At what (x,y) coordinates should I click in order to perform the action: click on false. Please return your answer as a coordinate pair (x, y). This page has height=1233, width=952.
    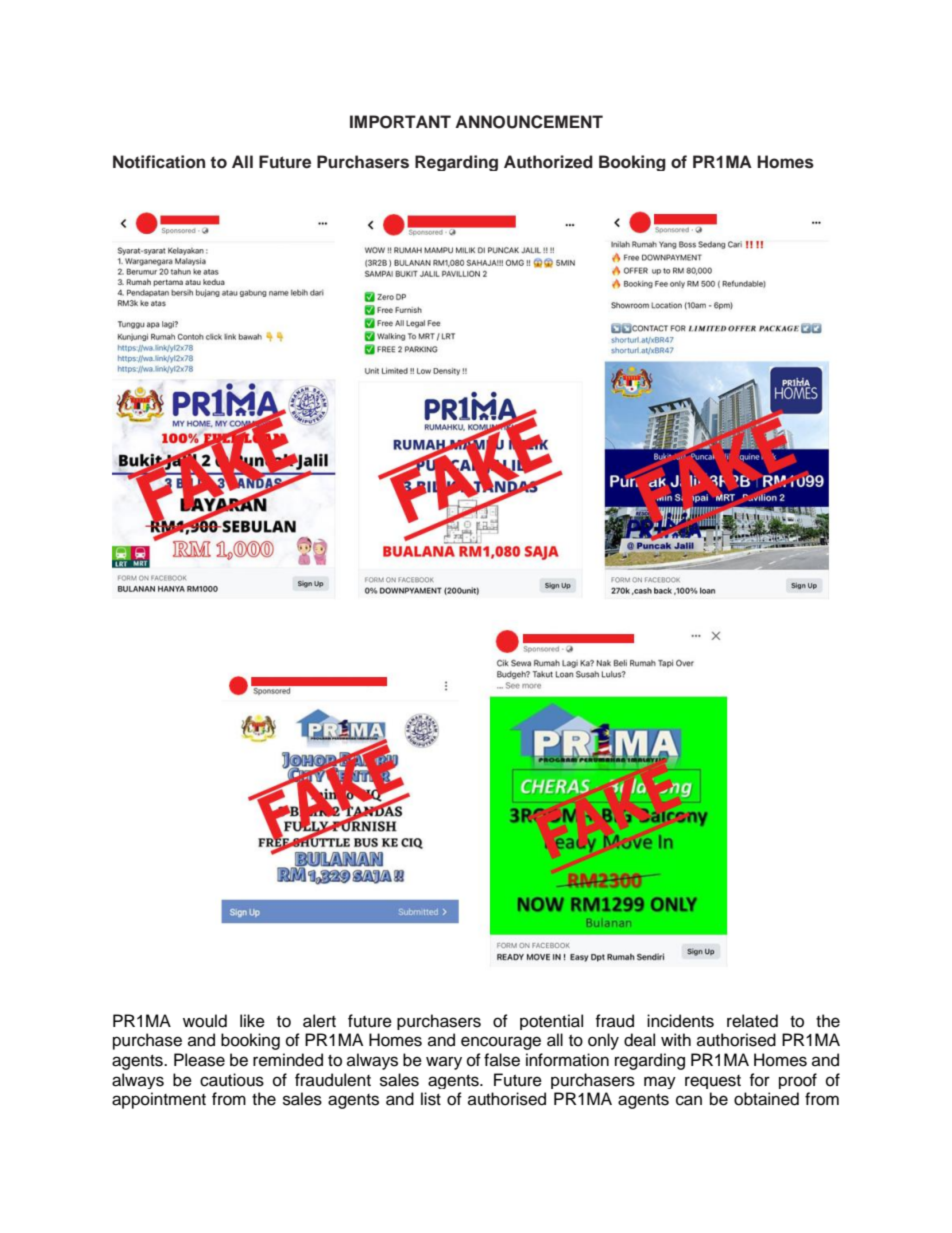
    Looking at the image, I should click on (502, 1060).
